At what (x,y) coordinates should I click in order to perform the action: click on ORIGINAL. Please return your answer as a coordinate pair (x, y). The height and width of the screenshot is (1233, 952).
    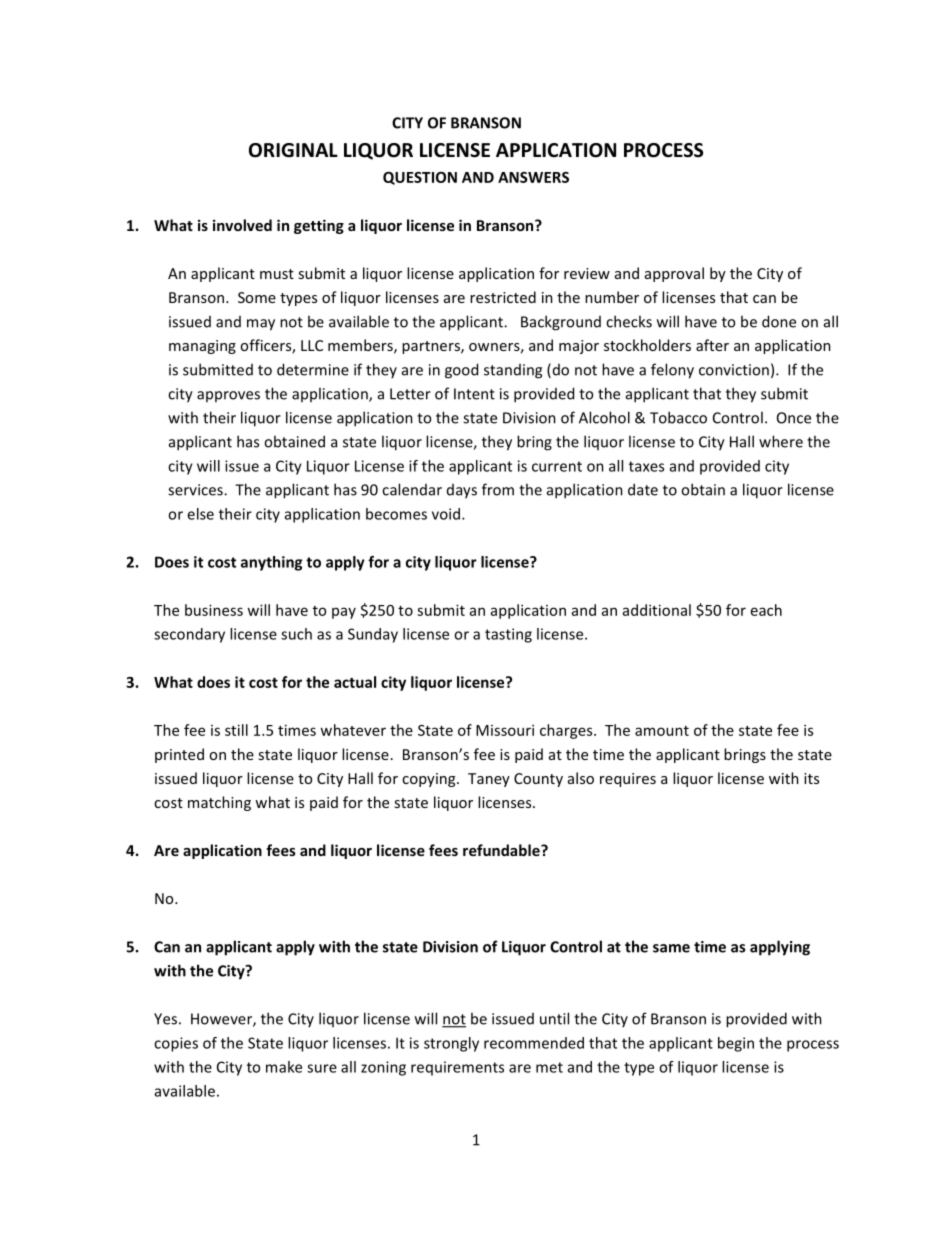
    Looking at the image, I should click on (293, 150).
